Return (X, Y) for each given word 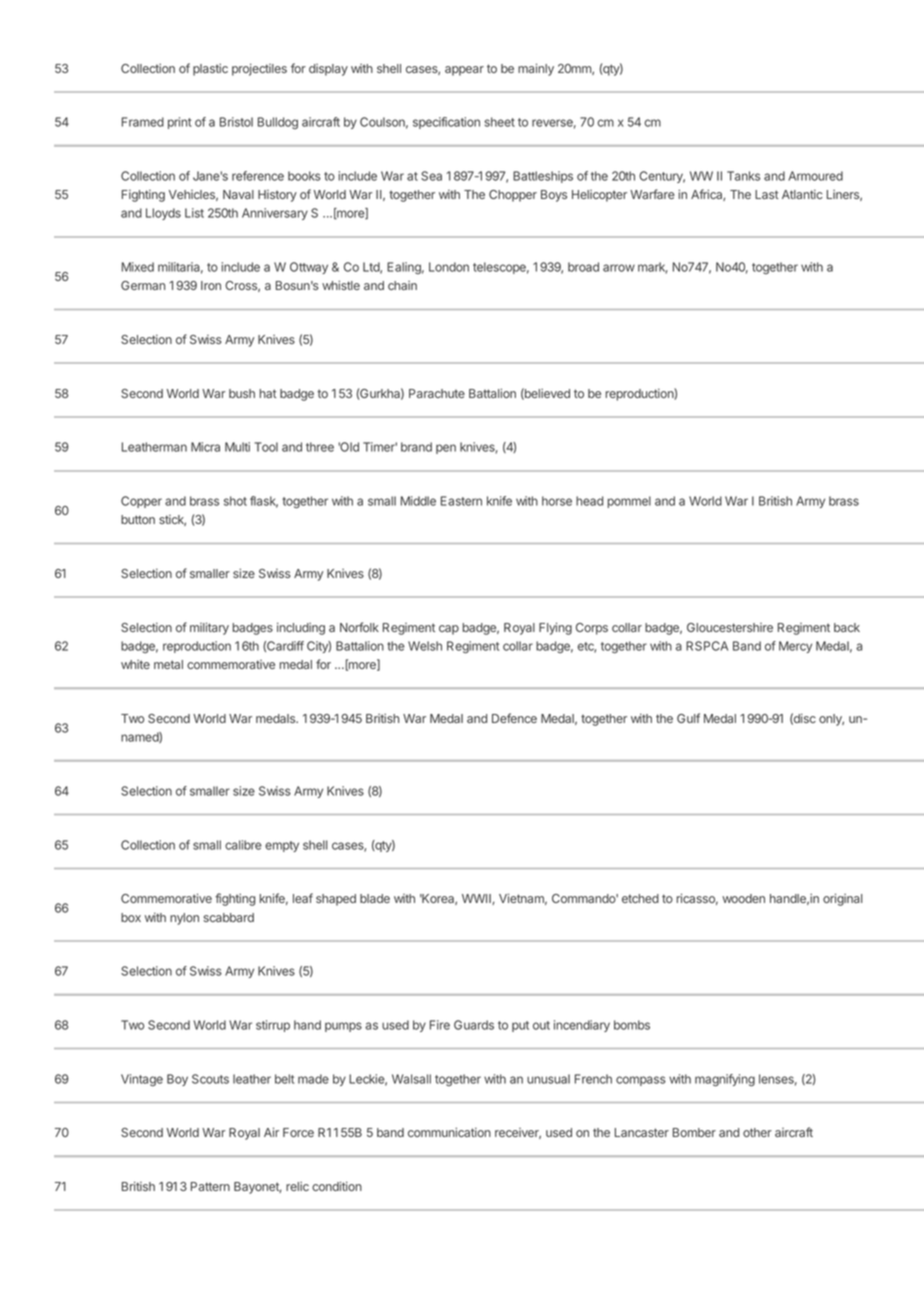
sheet (499, 122)
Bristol (236, 122)
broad (583, 267)
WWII (477, 899)
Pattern (210, 1186)
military (209, 628)
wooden (743, 898)
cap (449, 630)
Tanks (743, 176)
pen (446, 449)
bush (242, 393)
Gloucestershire (730, 627)
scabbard (228, 917)
